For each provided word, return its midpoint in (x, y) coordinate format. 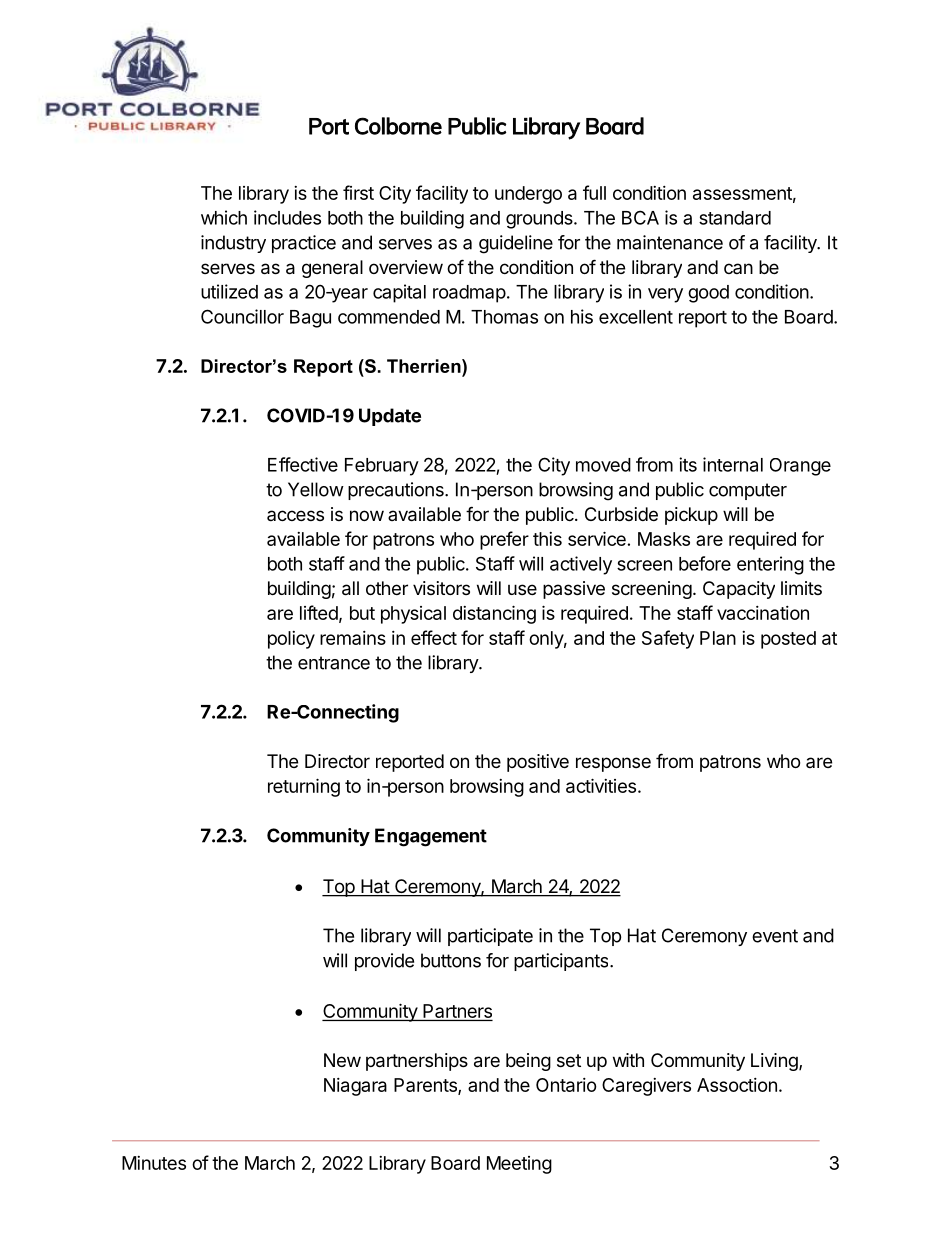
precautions (397, 491)
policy (291, 640)
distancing (494, 614)
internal (733, 464)
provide (384, 962)
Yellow (316, 489)
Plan (718, 638)
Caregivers (646, 1087)
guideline (516, 244)
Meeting (519, 1165)
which (224, 217)
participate (490, 937)
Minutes (154, 1163)
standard (735, 218)
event (775, 936)
